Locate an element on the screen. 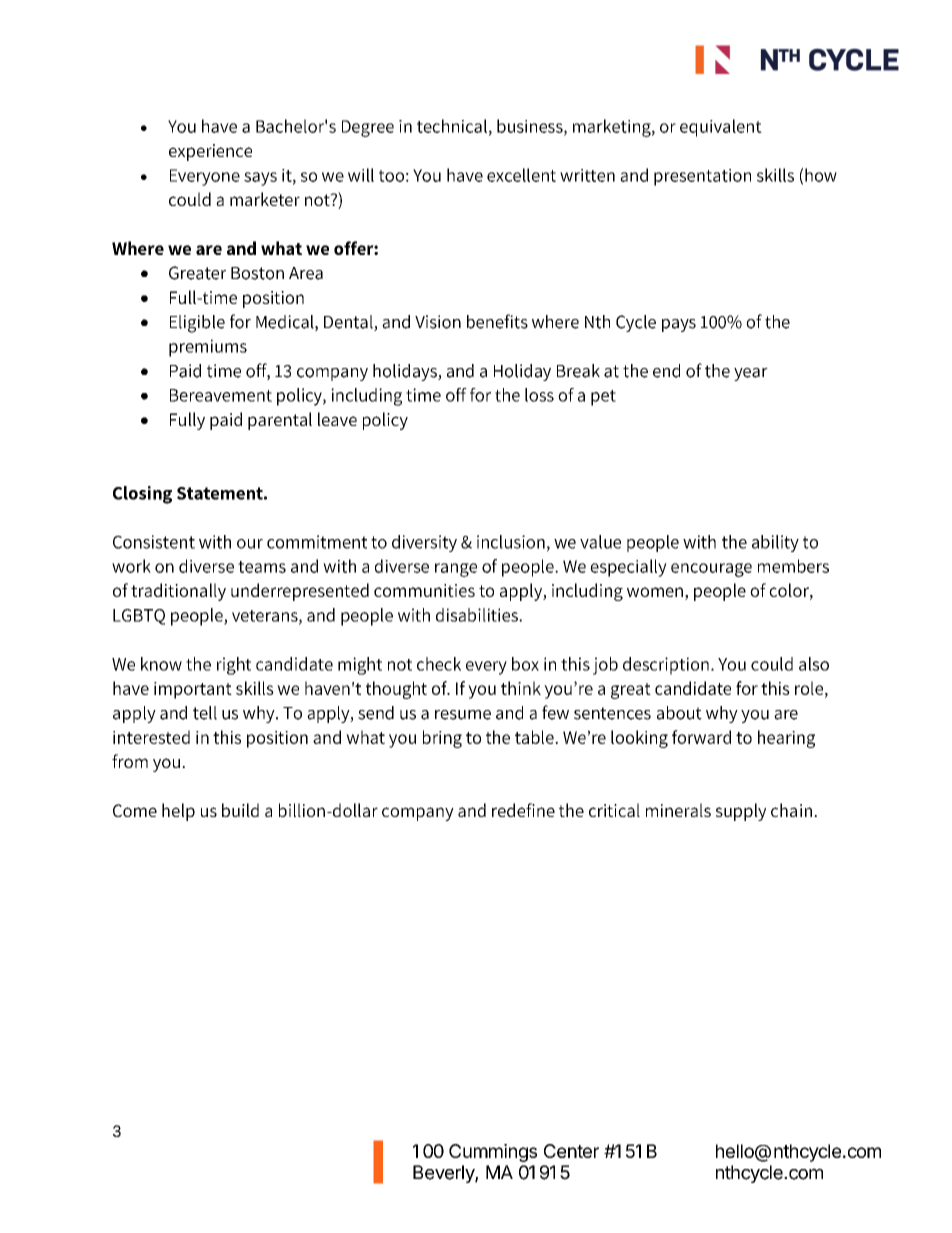  Cummings is located at coordinates (493, 1153).
